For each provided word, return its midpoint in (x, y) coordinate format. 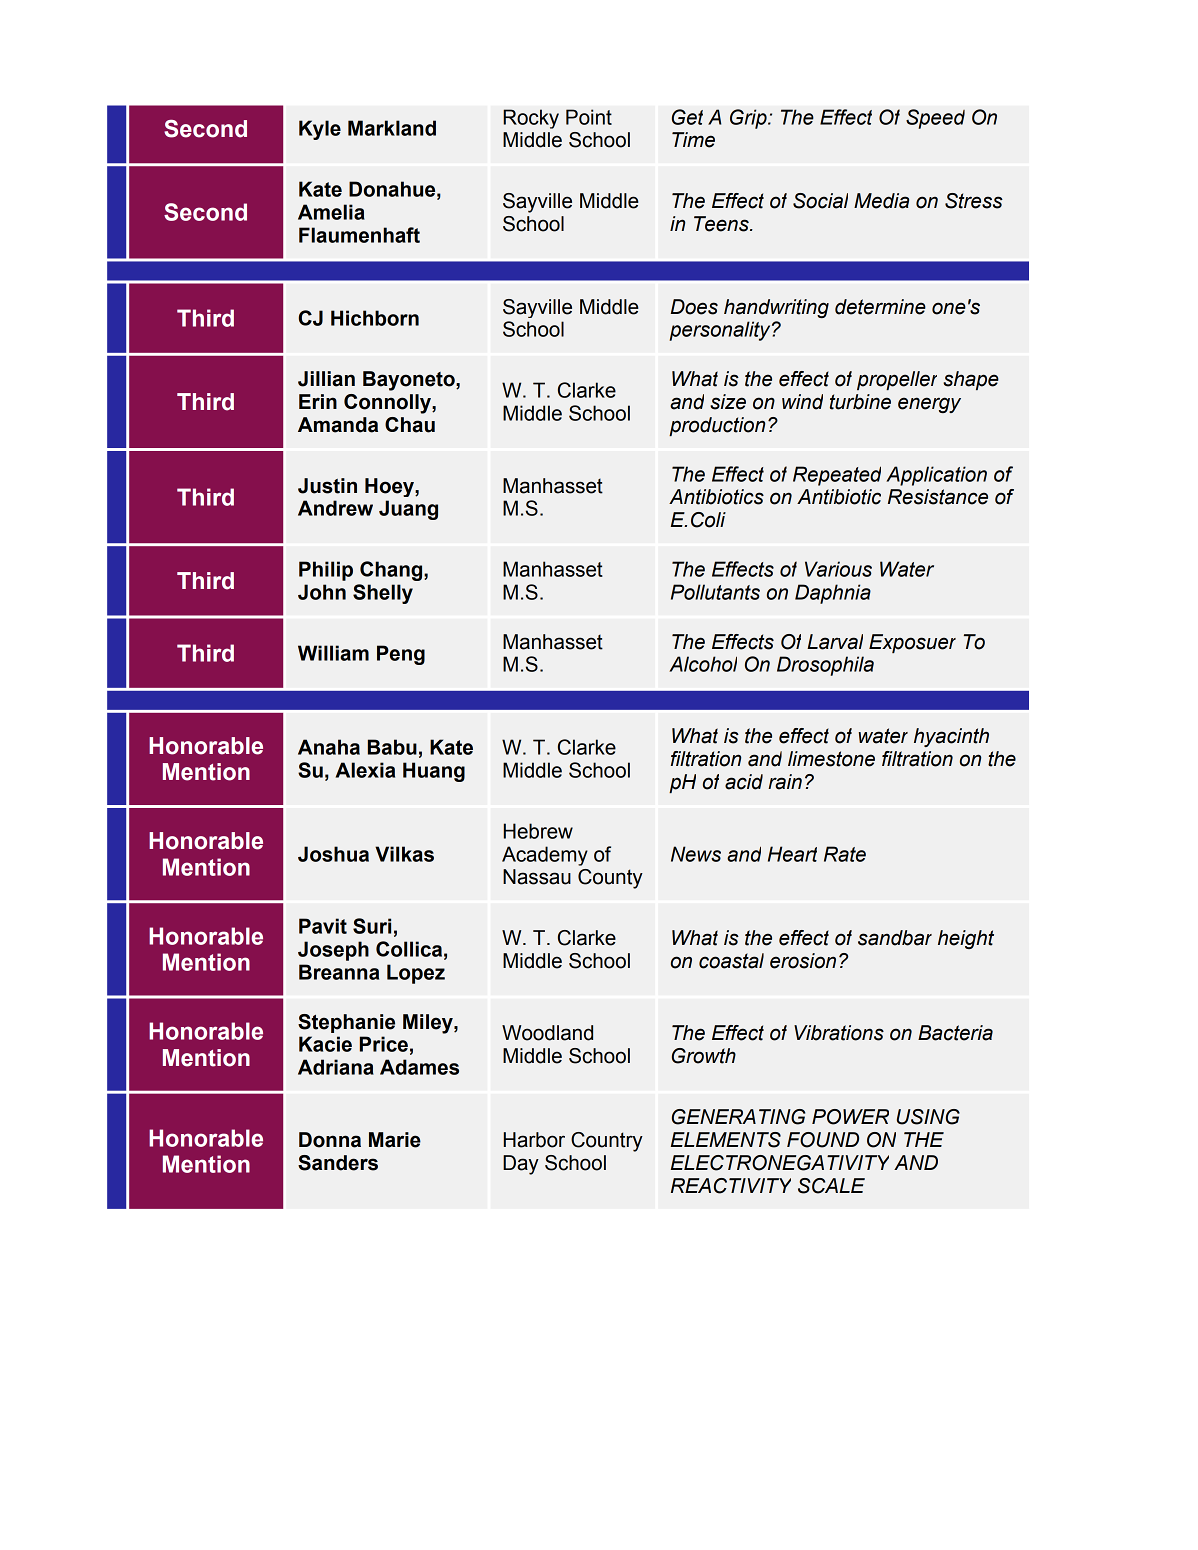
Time (693, 140)
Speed (935, 119)
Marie (395, 1140)
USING (928, 1117)
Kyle (320, 130)
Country (607, 1142)
